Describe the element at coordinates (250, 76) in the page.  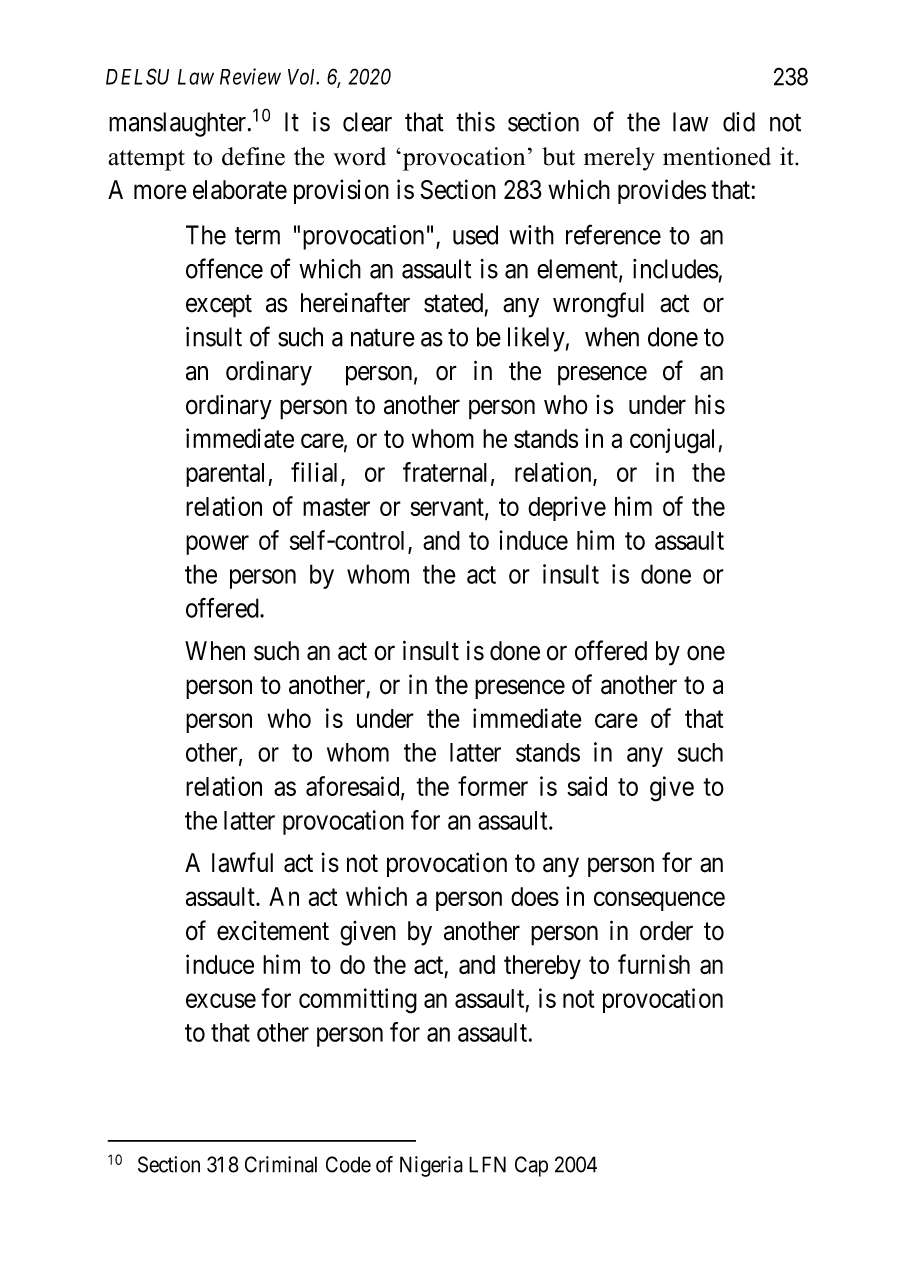
I see `Review` at that location.
